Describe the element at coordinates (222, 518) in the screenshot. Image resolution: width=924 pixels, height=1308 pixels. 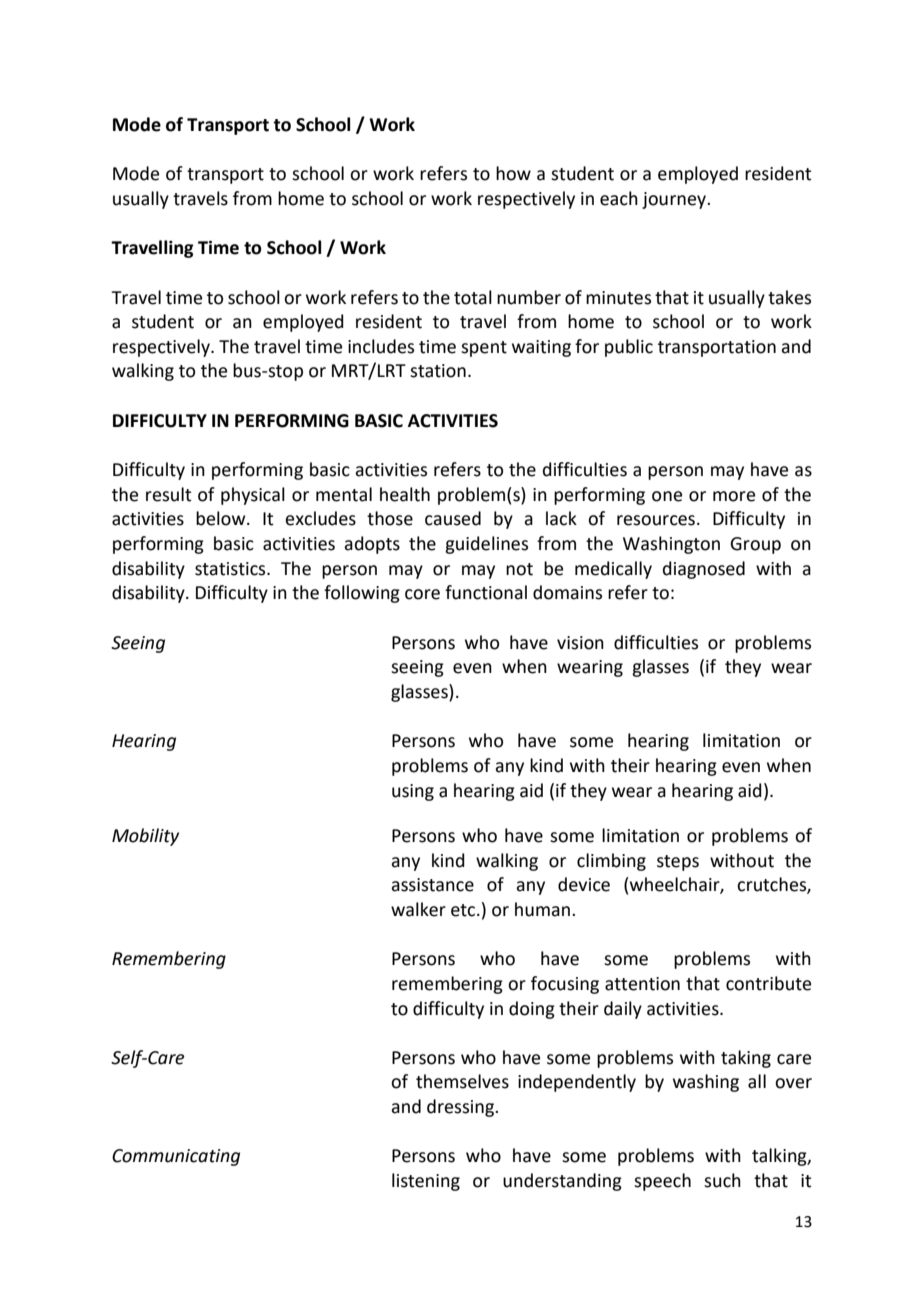
I see `below` at that location.
